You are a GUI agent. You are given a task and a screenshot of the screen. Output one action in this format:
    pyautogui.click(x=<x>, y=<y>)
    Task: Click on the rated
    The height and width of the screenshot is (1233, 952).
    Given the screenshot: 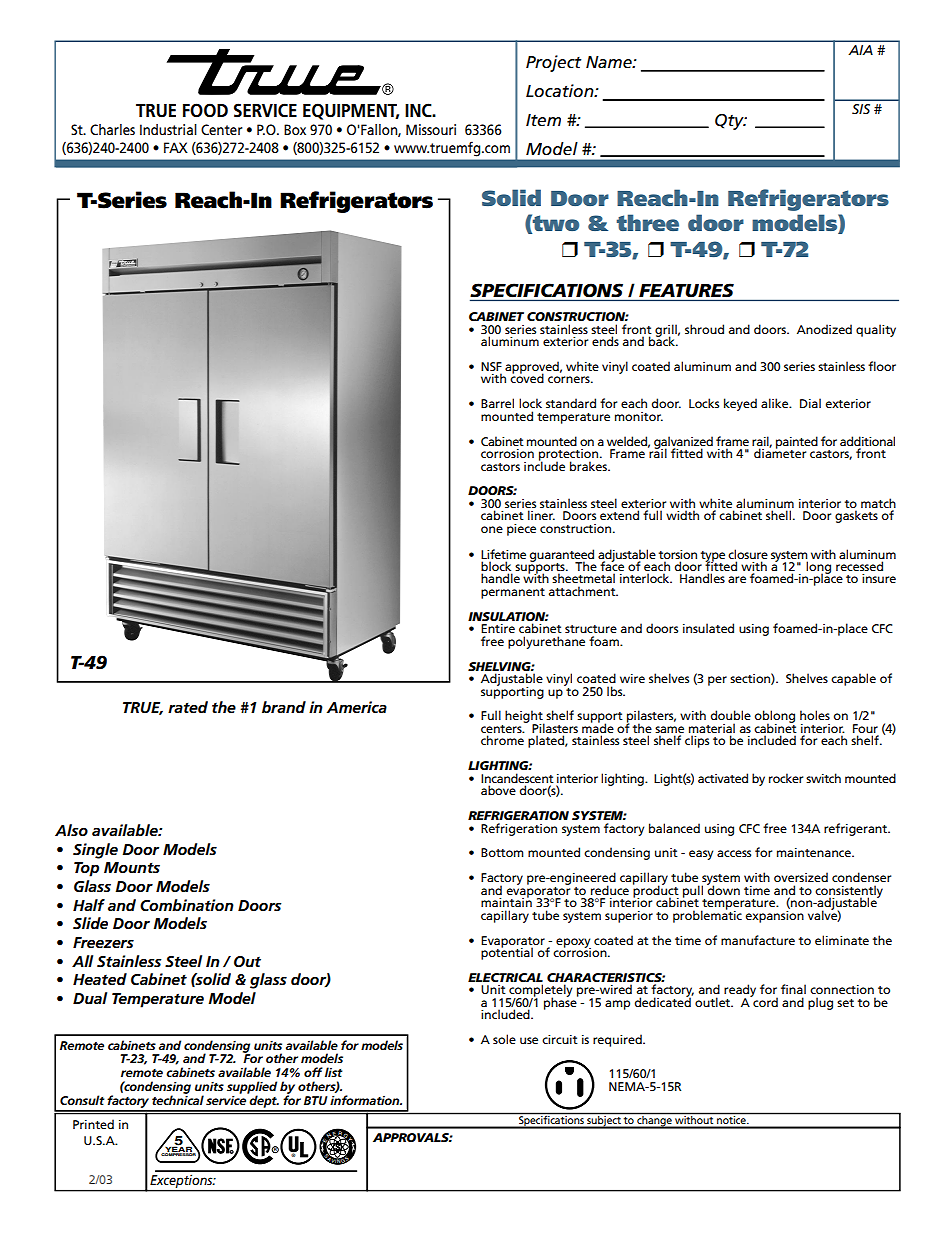 What is the action you would take?
    pyautogui.click(x=188, y=707)
